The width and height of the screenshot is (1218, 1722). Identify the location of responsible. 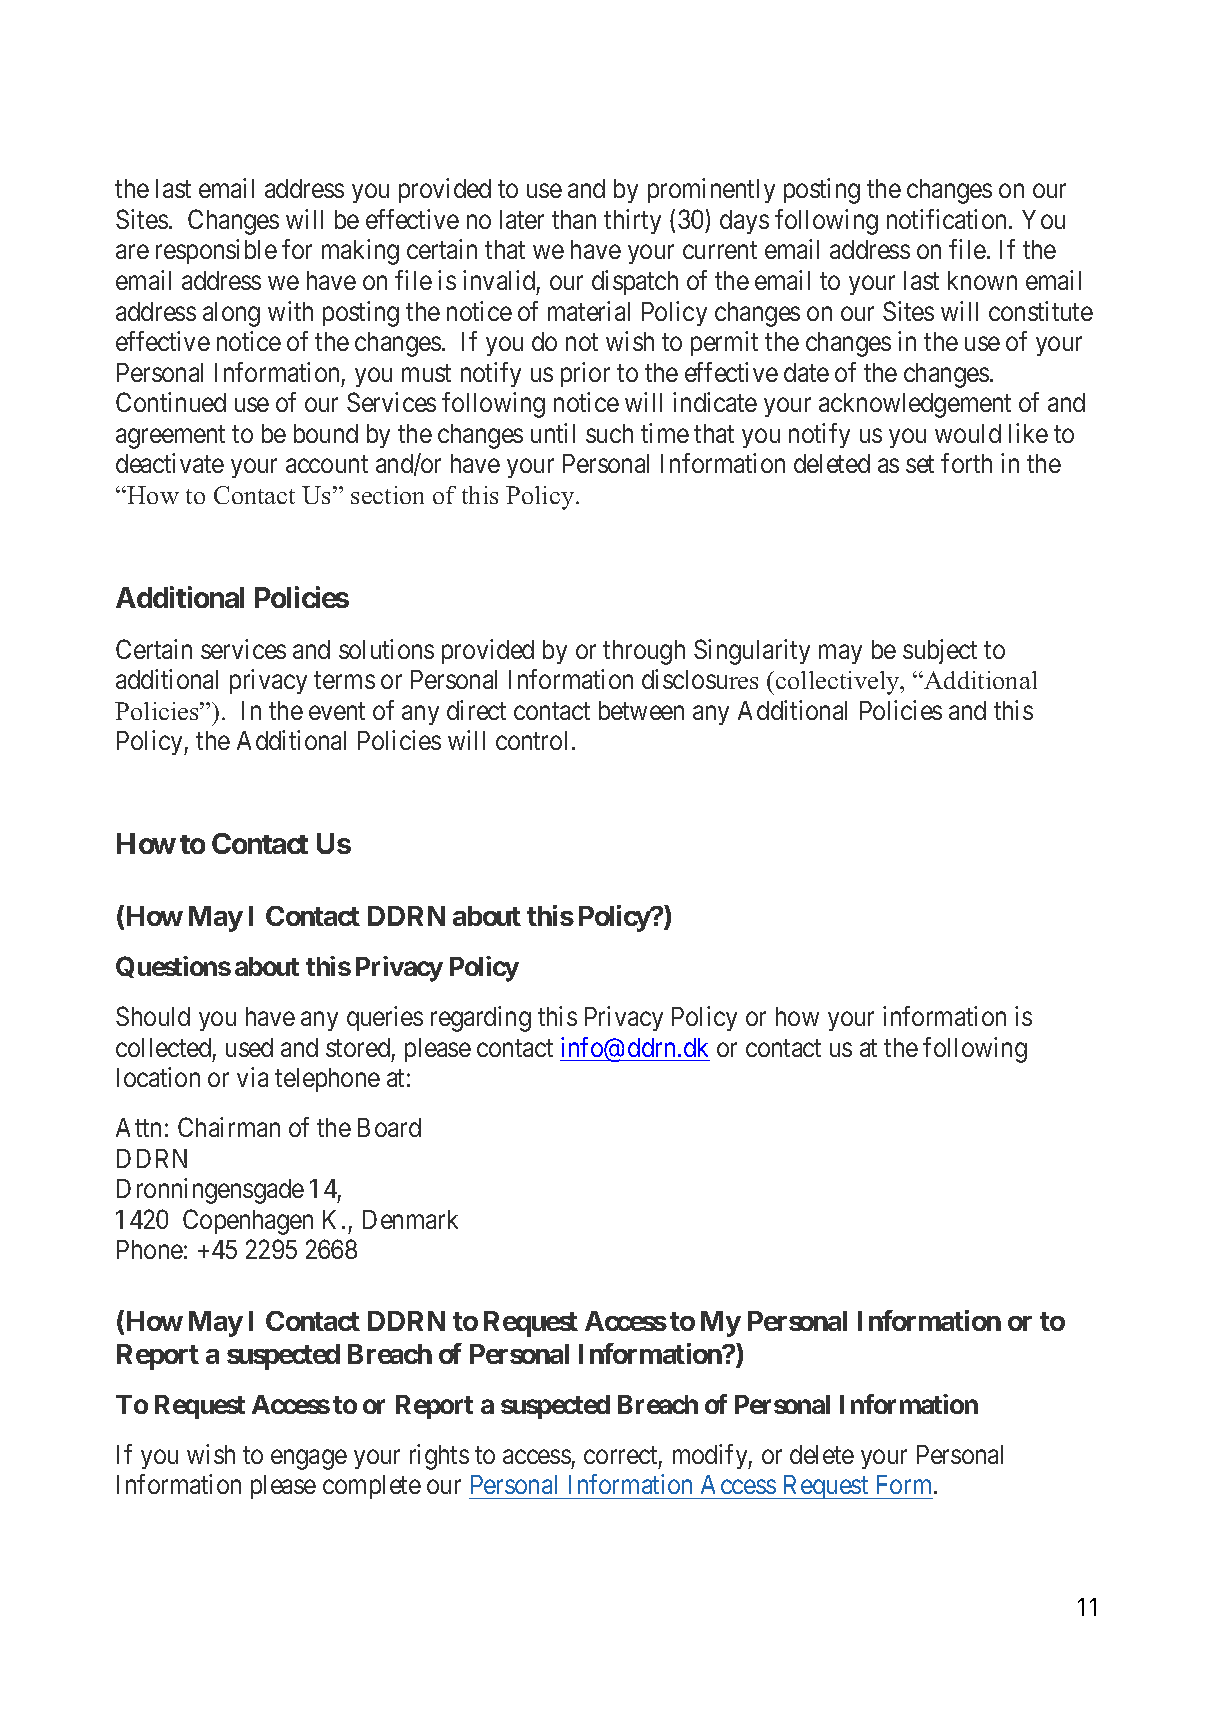
(216, 251).
